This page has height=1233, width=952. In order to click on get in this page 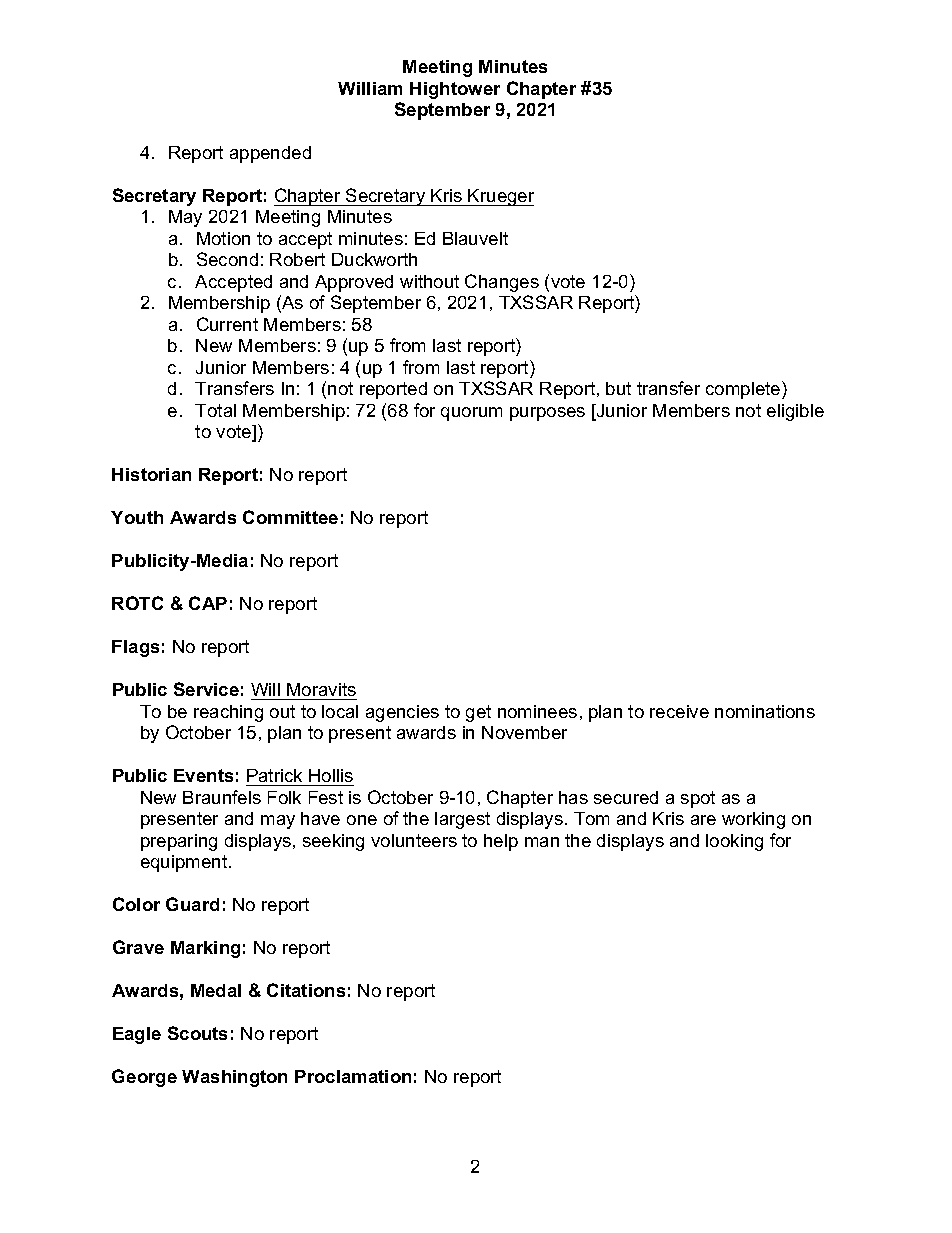, I will do `click(478, 713)`.
